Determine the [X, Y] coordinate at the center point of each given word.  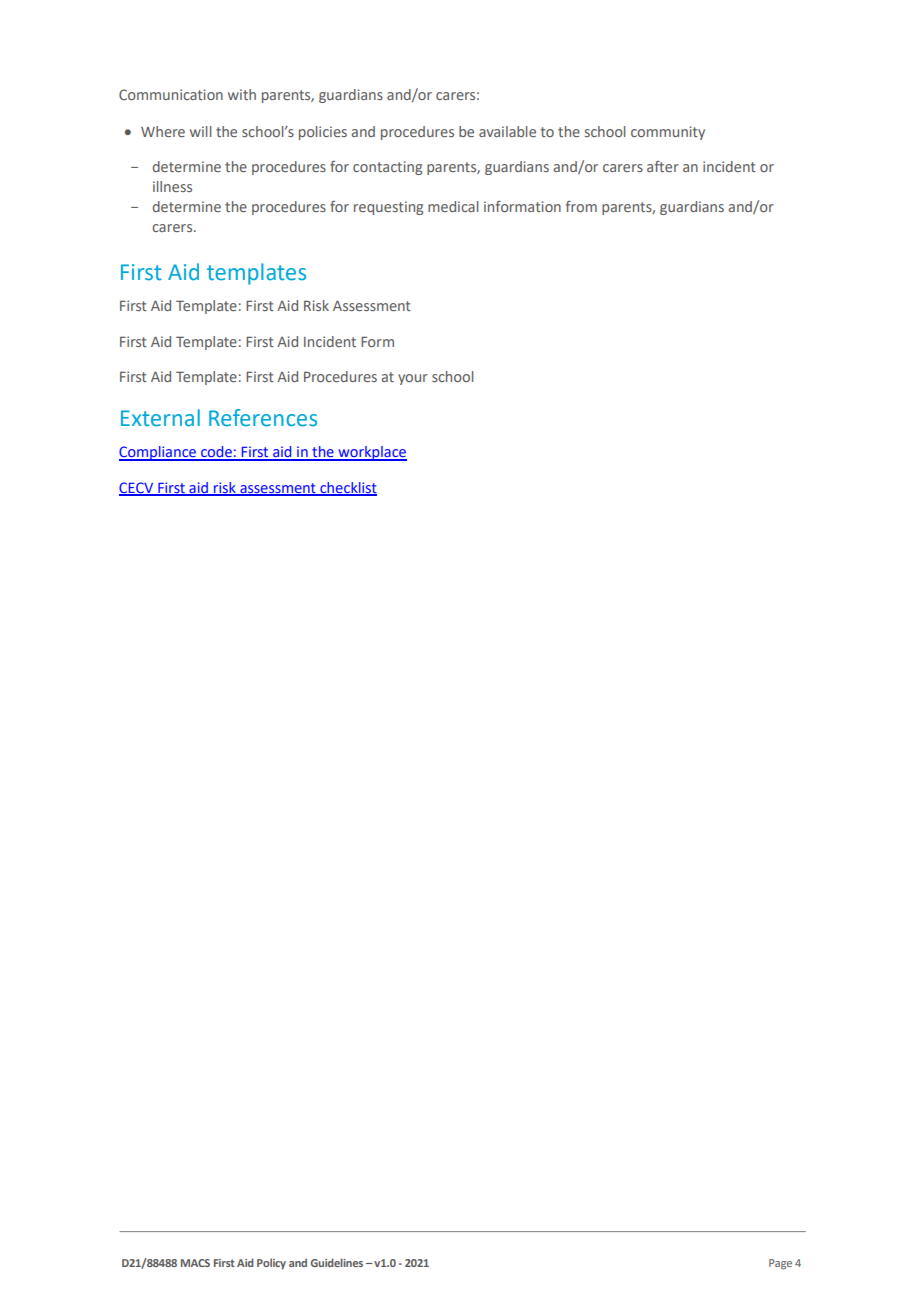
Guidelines [337, 1262]
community [668, 133]
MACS [195, 1263]
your [413, 379]
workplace [371, 453]
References [263, 418]
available [507, 131]
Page [780, 1264]
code [216, 453]
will [200, 131]
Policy [271, 1264]
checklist [347, 488]
